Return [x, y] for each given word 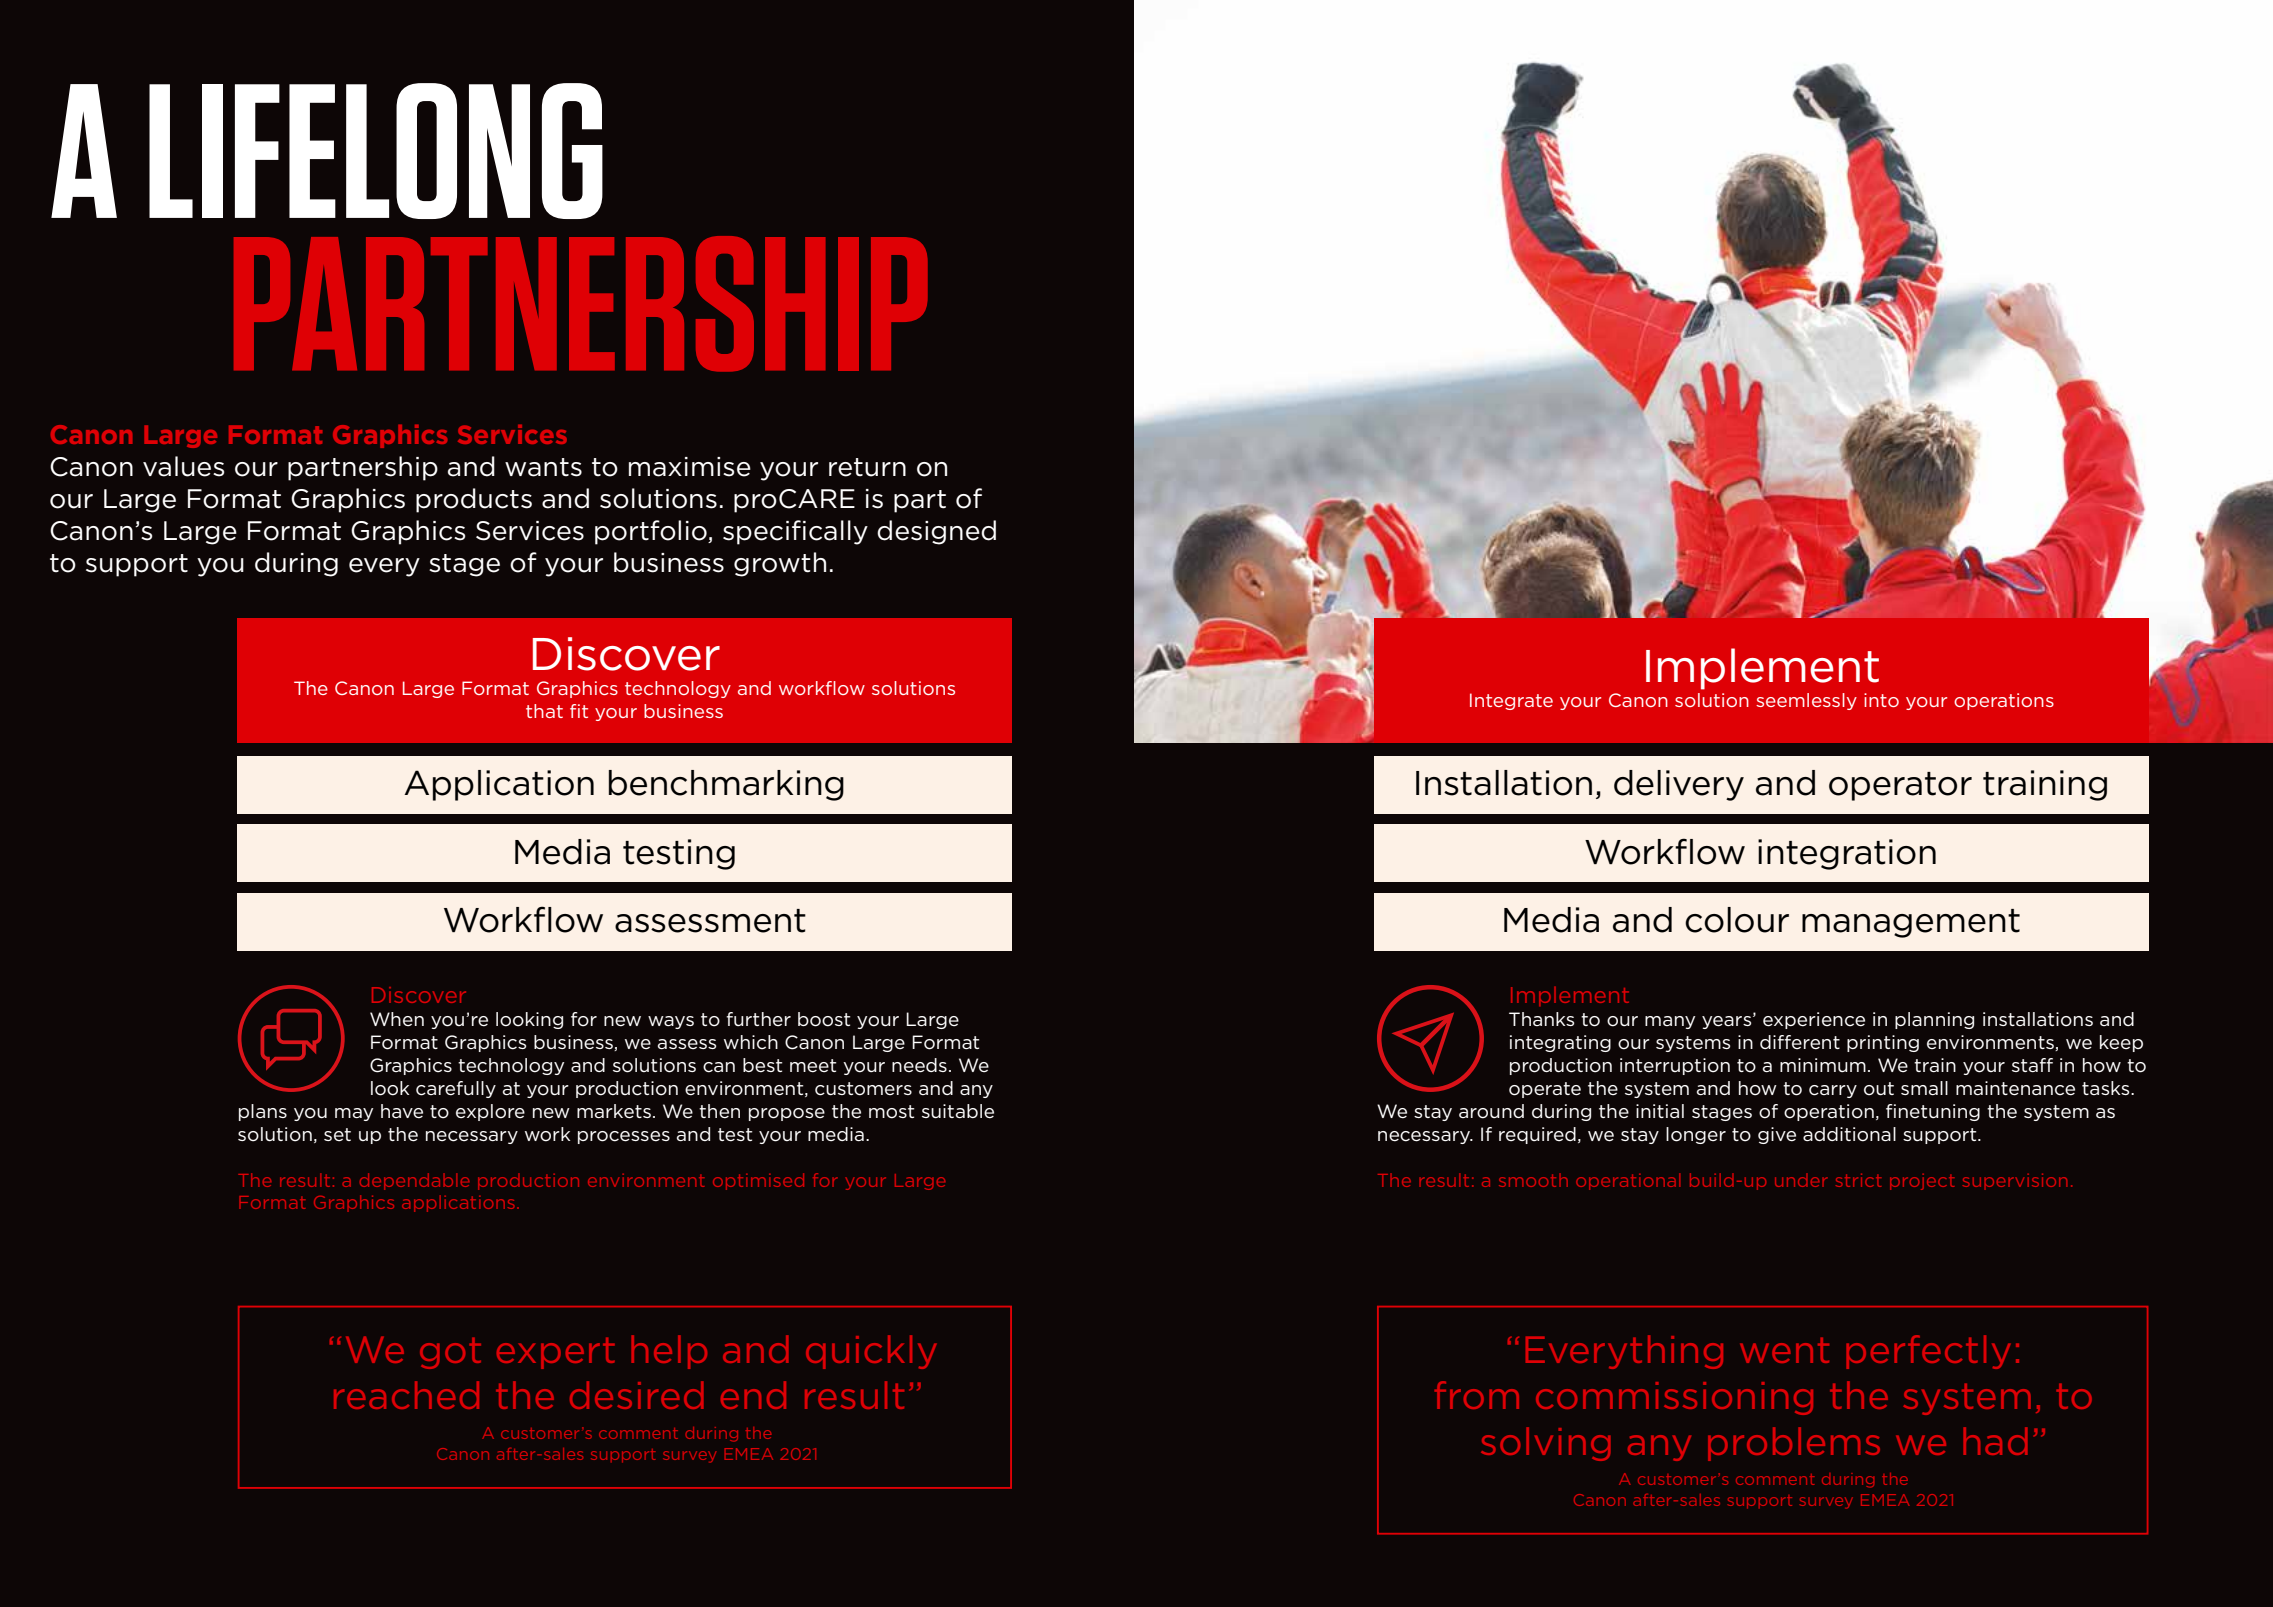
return [867, 467]
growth [780, 564]
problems [1794, 1444]
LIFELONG [376, 151]
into [1881, 700]
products [474, 500]
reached [406, 1395]
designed [936, 532]
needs [919, 1065]
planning [1934, 1020]
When [397, 1019]
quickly [871, 1352]
